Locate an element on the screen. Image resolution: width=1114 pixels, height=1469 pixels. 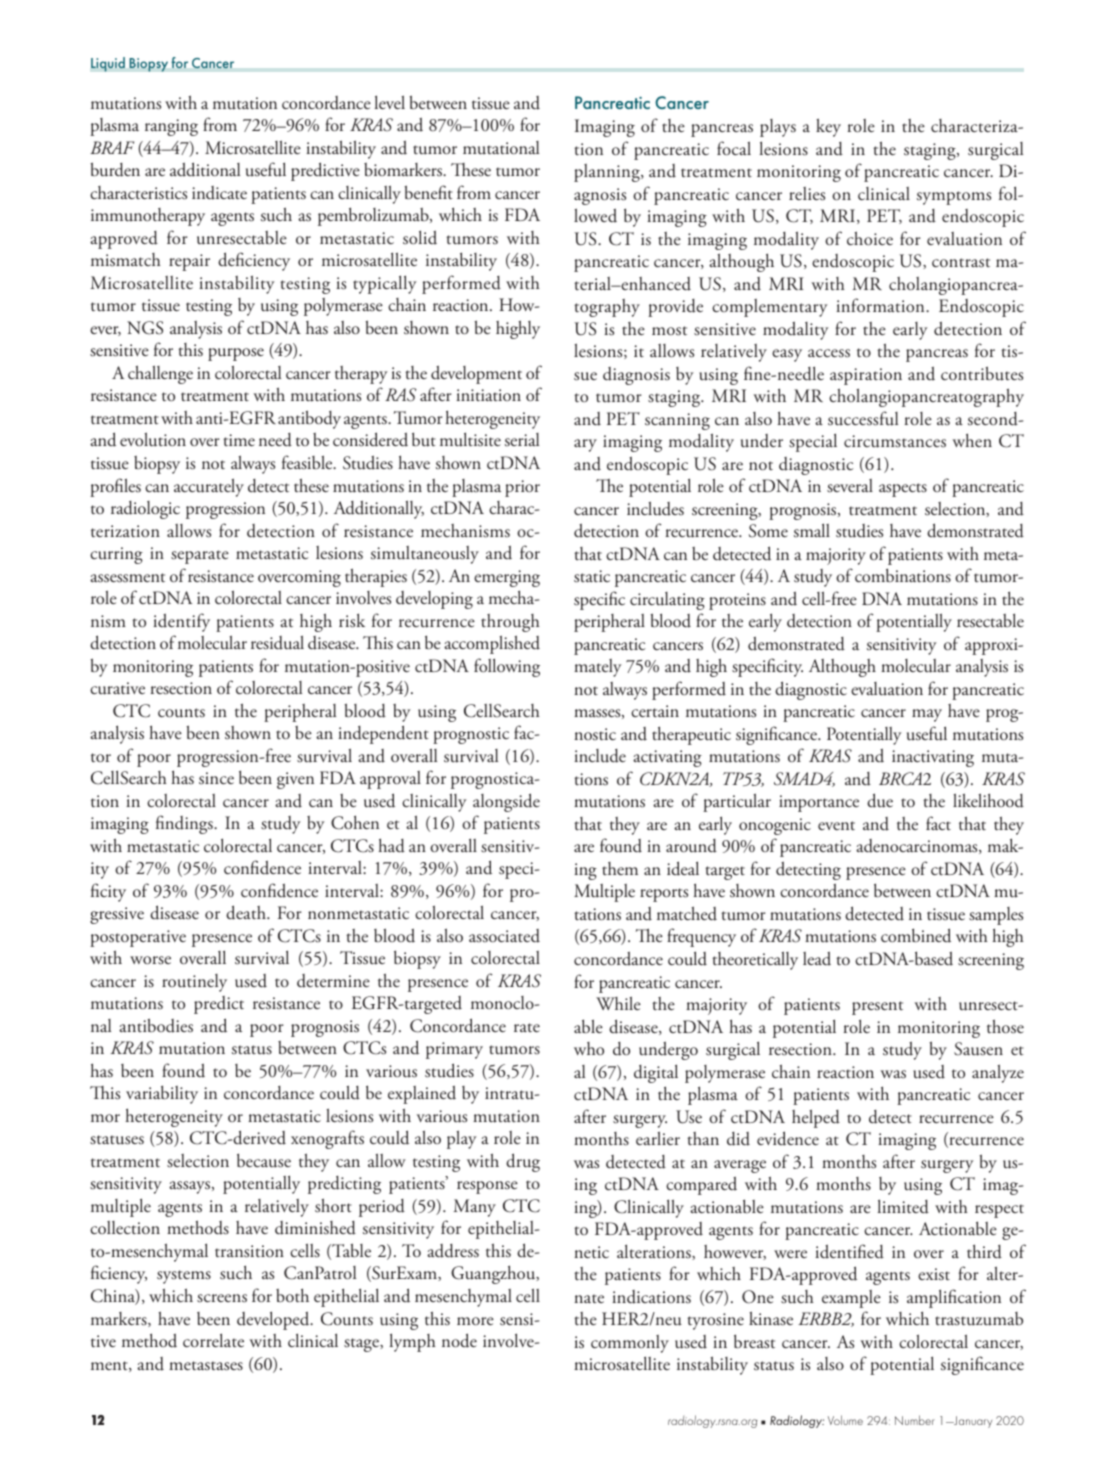
ranging is located at coordinates (171, 127).
